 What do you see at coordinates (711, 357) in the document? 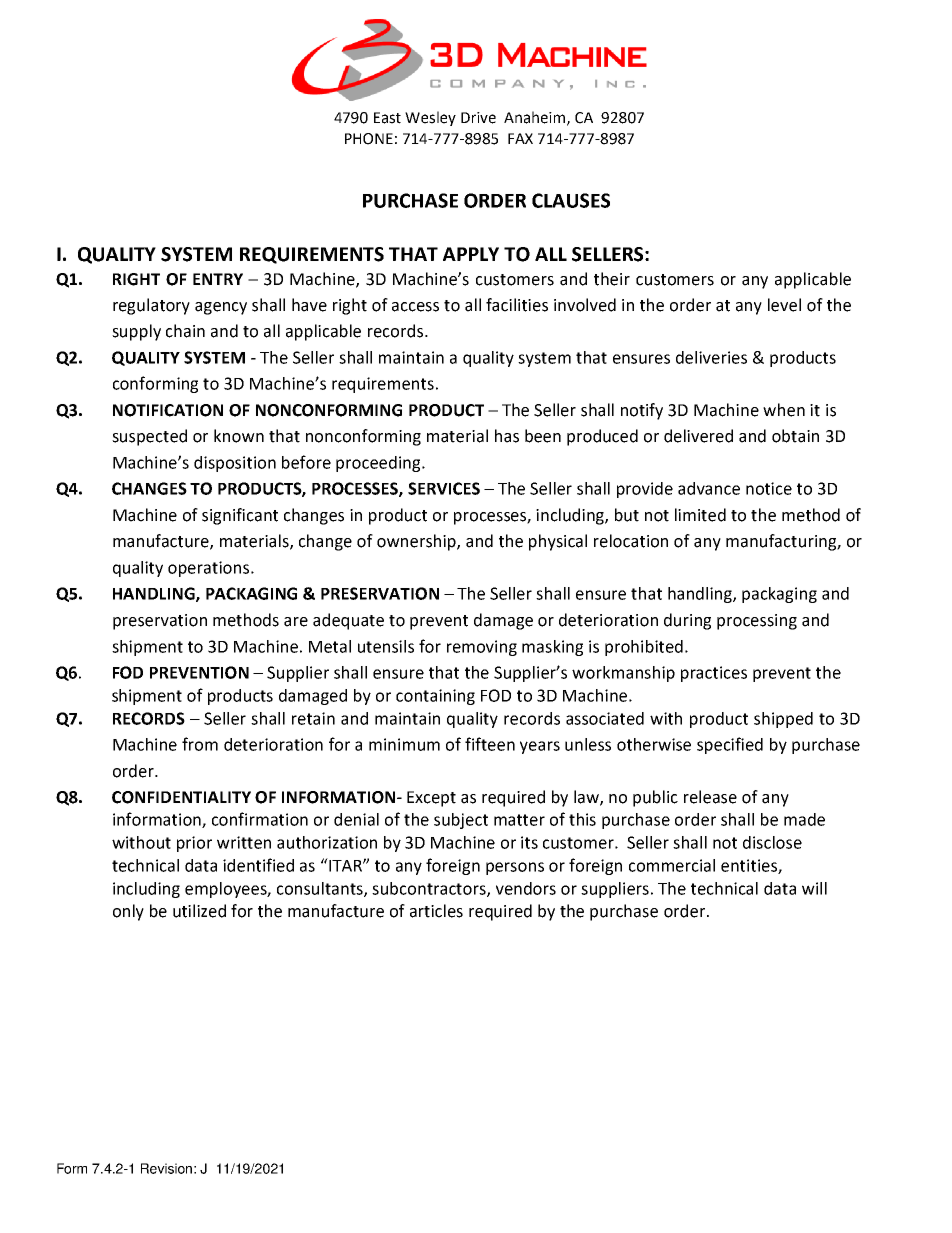
I see `deliveries` at bounding box center [711, 357].
